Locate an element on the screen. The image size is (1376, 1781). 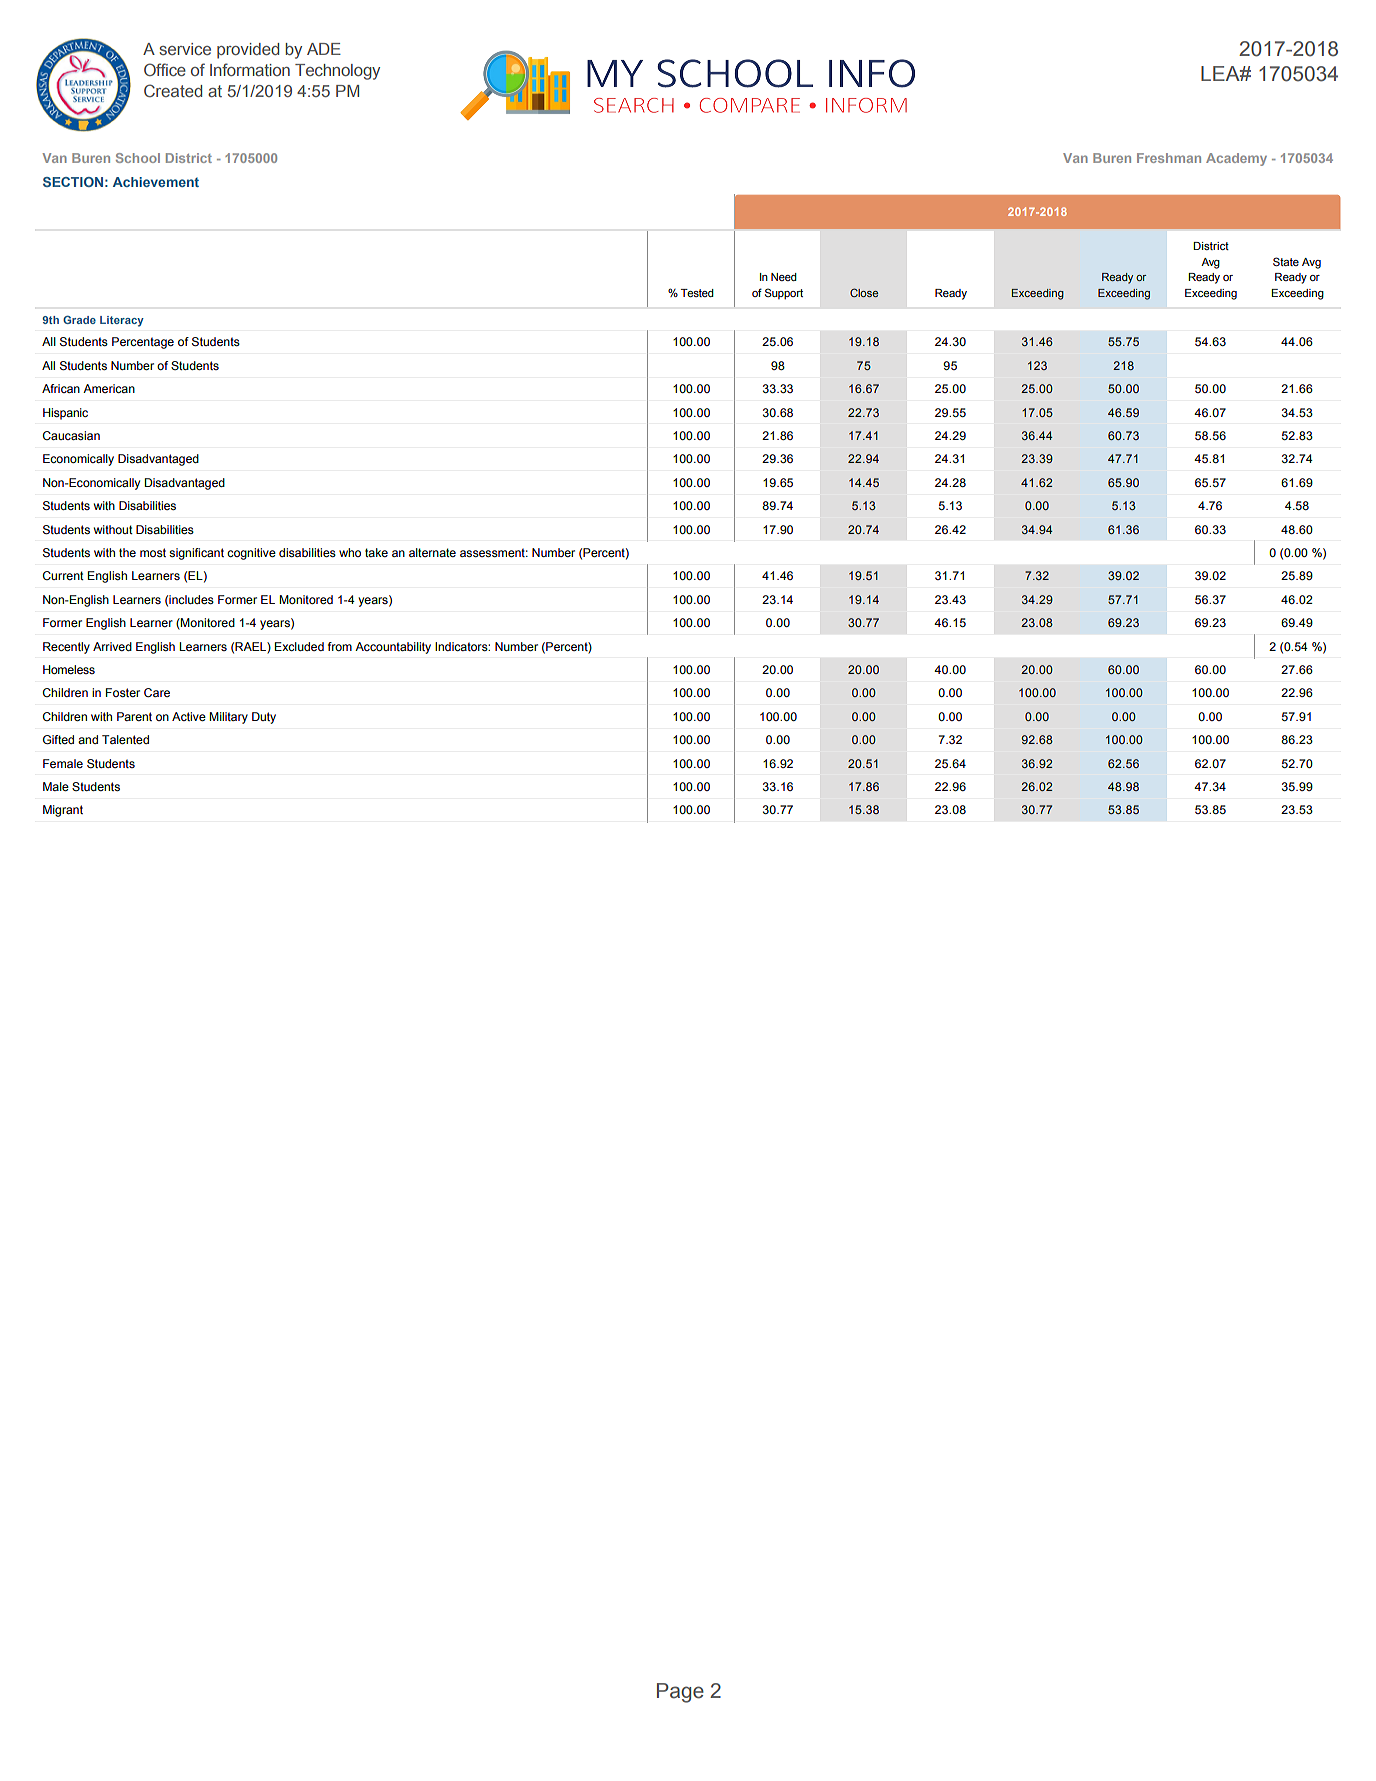
Need is located at coordinates (784, 277).
